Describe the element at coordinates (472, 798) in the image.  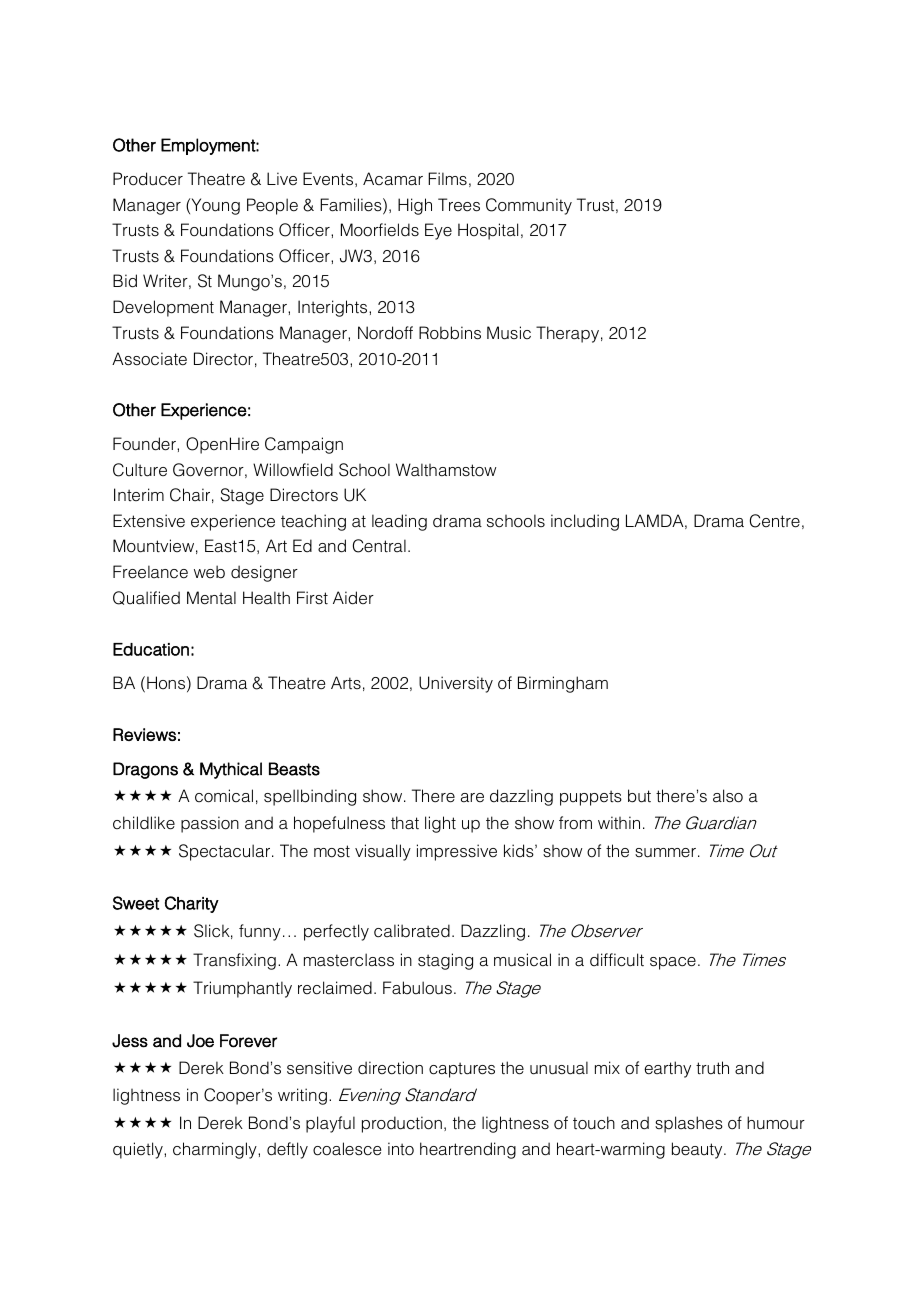
I see `are` at that location.
